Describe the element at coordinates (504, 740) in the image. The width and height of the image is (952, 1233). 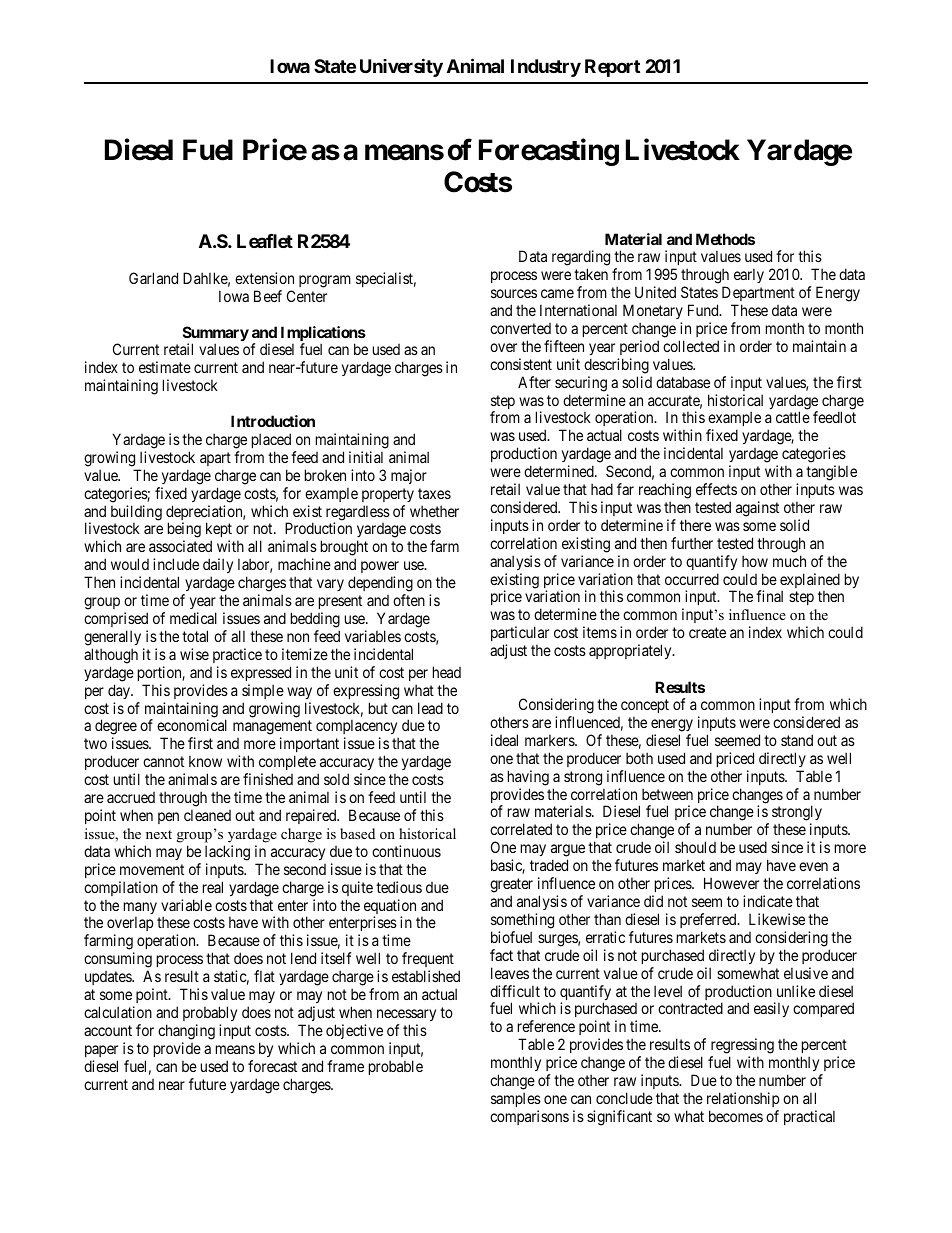
I see `ideal` at that location.
